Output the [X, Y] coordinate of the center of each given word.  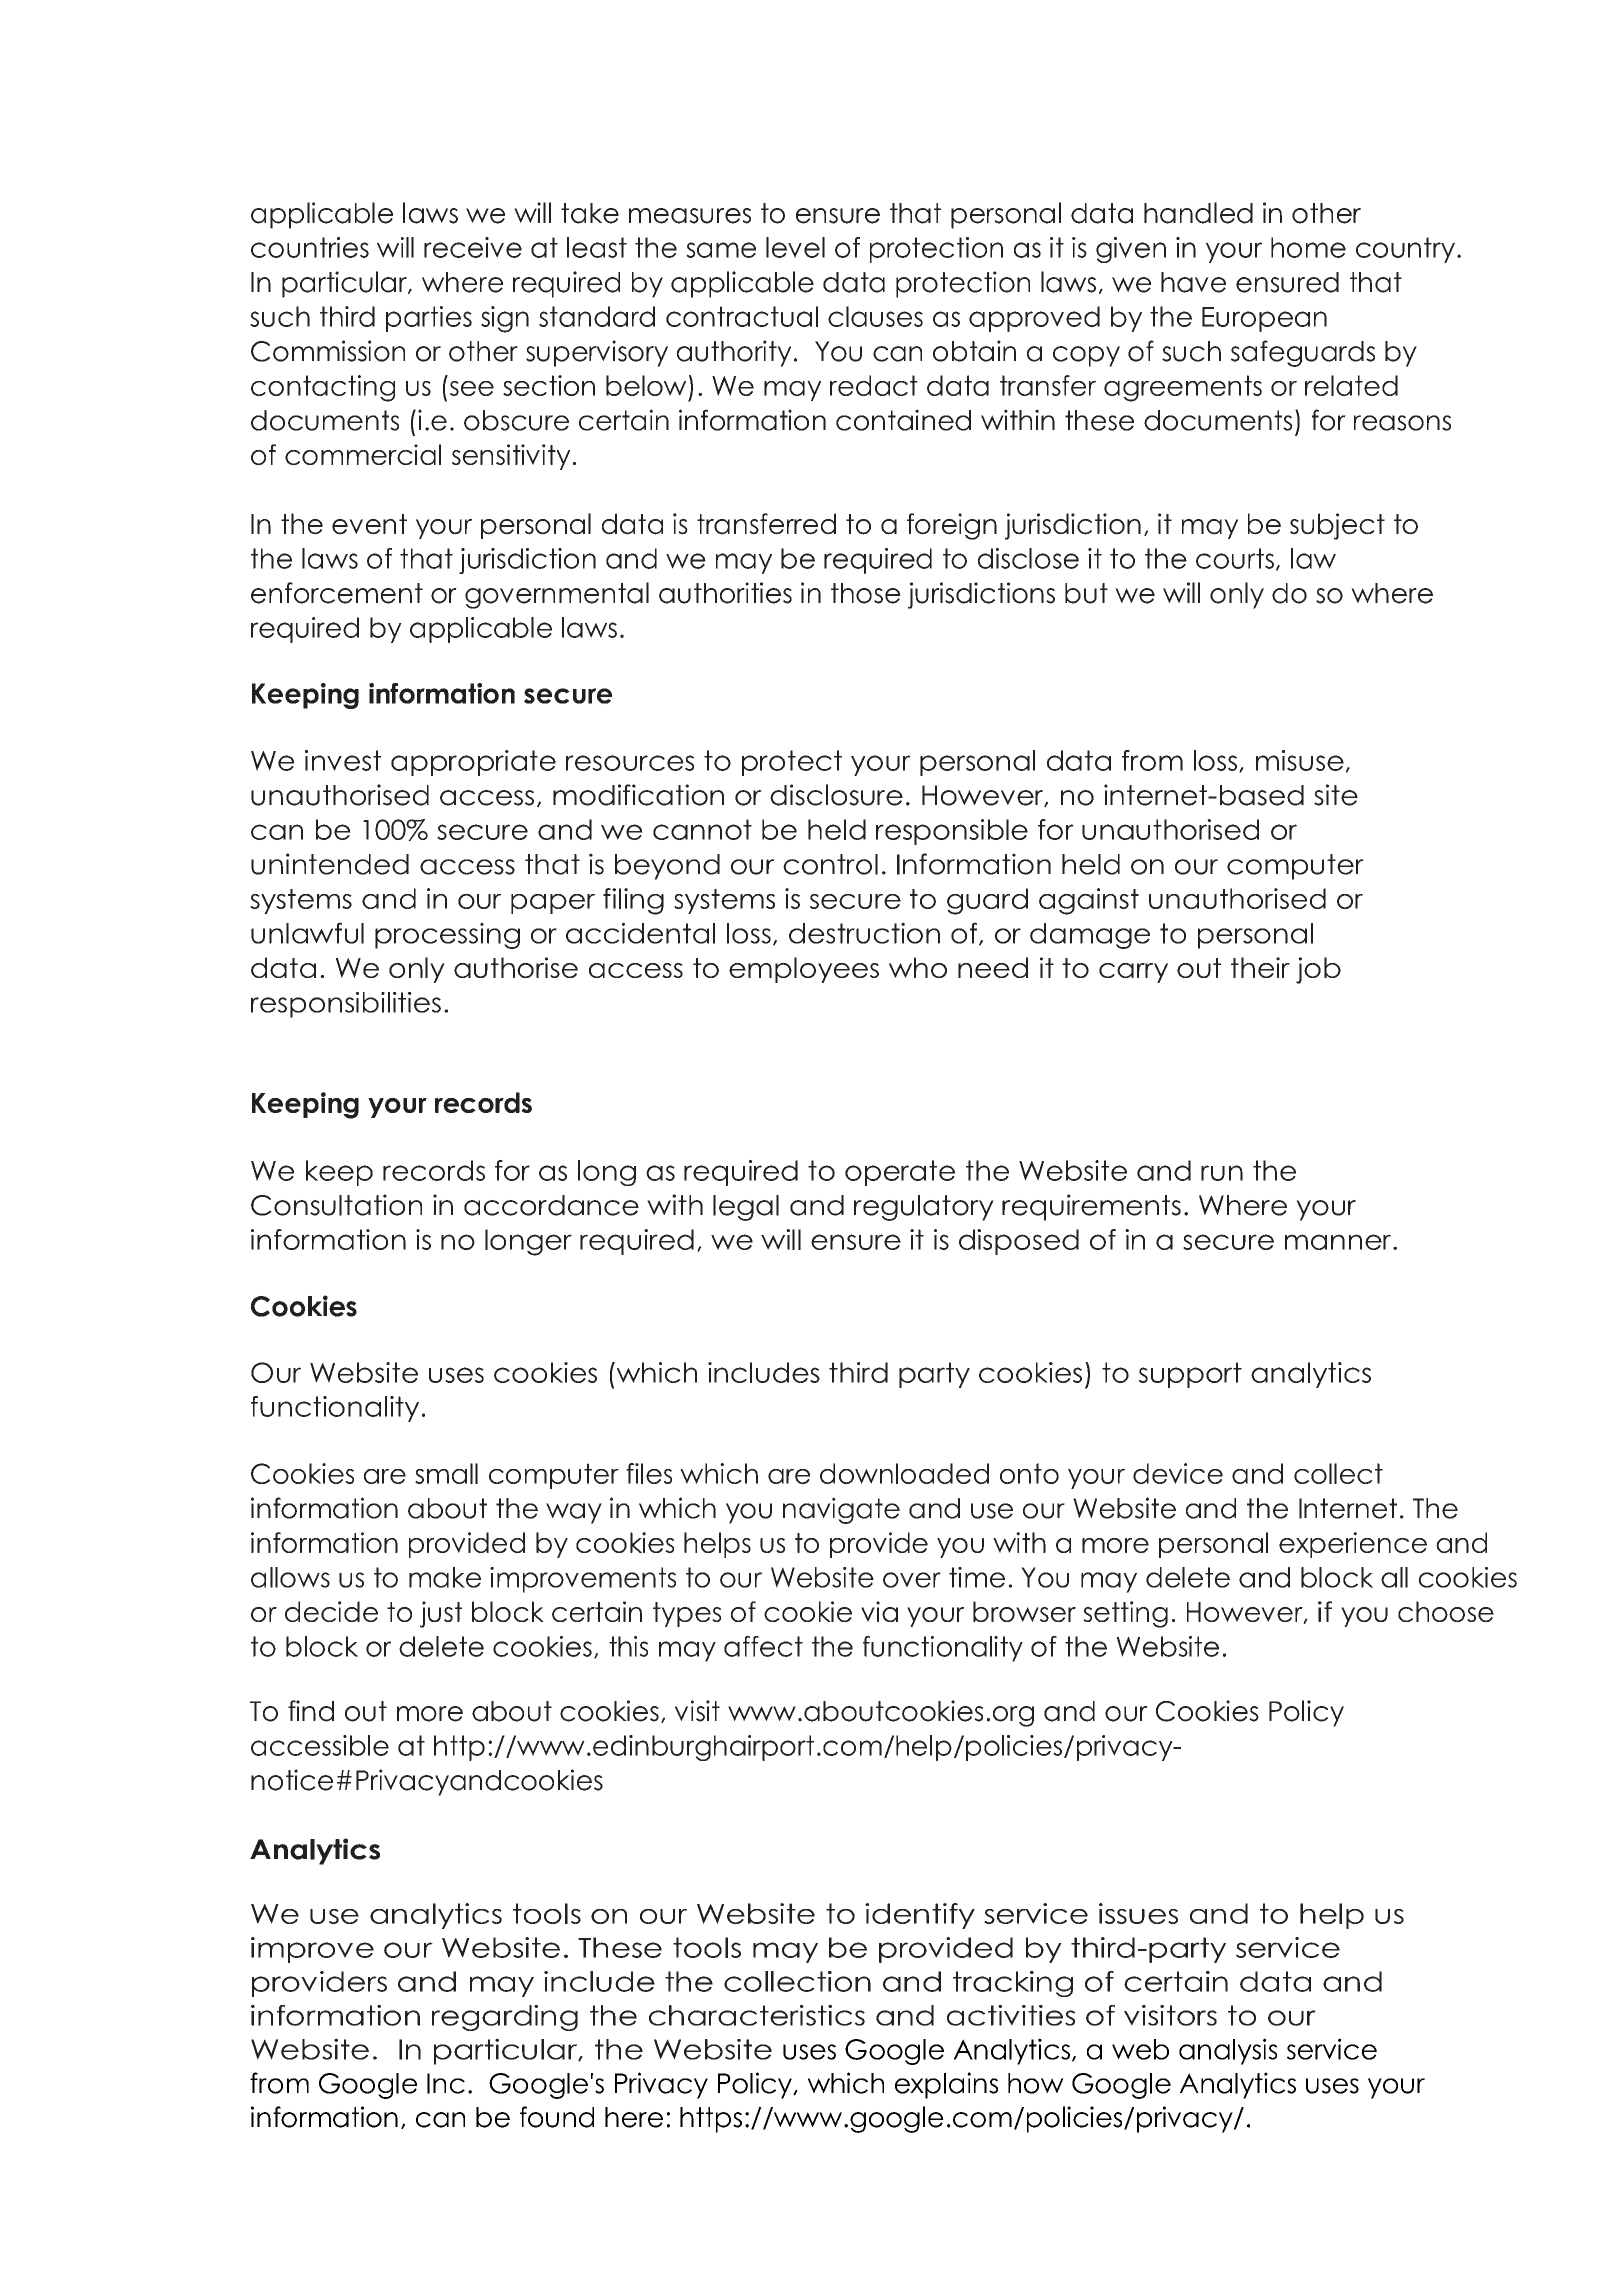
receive [473, 247]
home [1308, 247]
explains [946, 2085]
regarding [505, 2018]
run [1222, 1173]
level [795, 247]
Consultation [336, 1205]
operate [900, 1173]
